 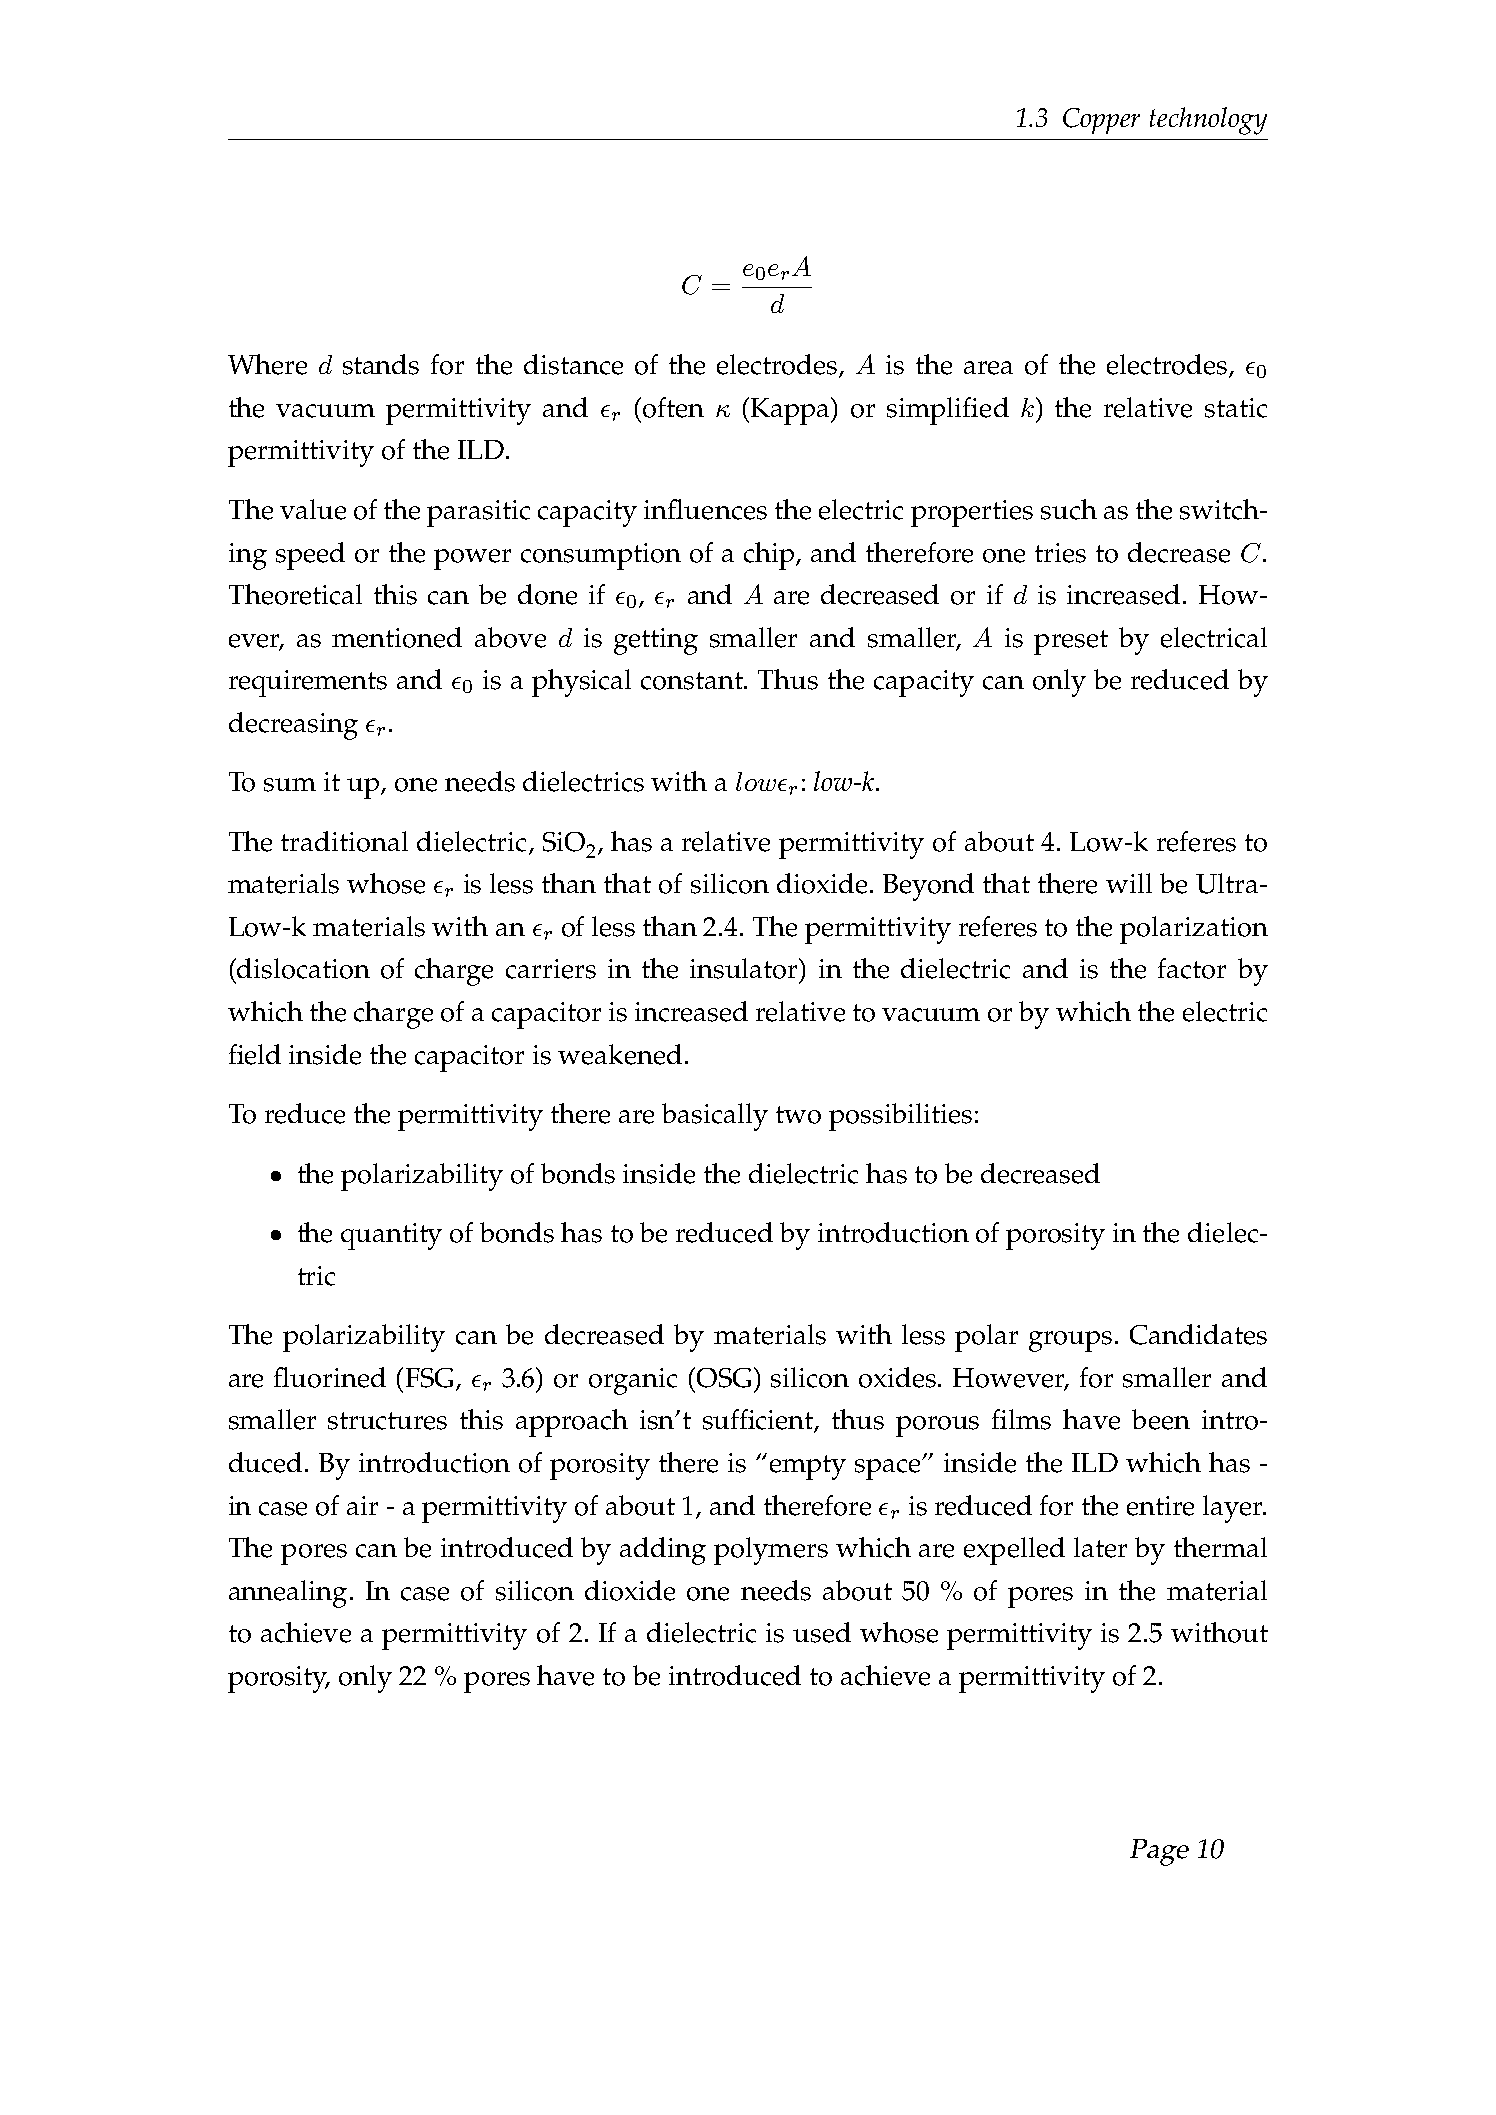 What do you see at coordinates (1071, 642) in the screenshot?
I see `preset` at bounding box center [1071, 642].
